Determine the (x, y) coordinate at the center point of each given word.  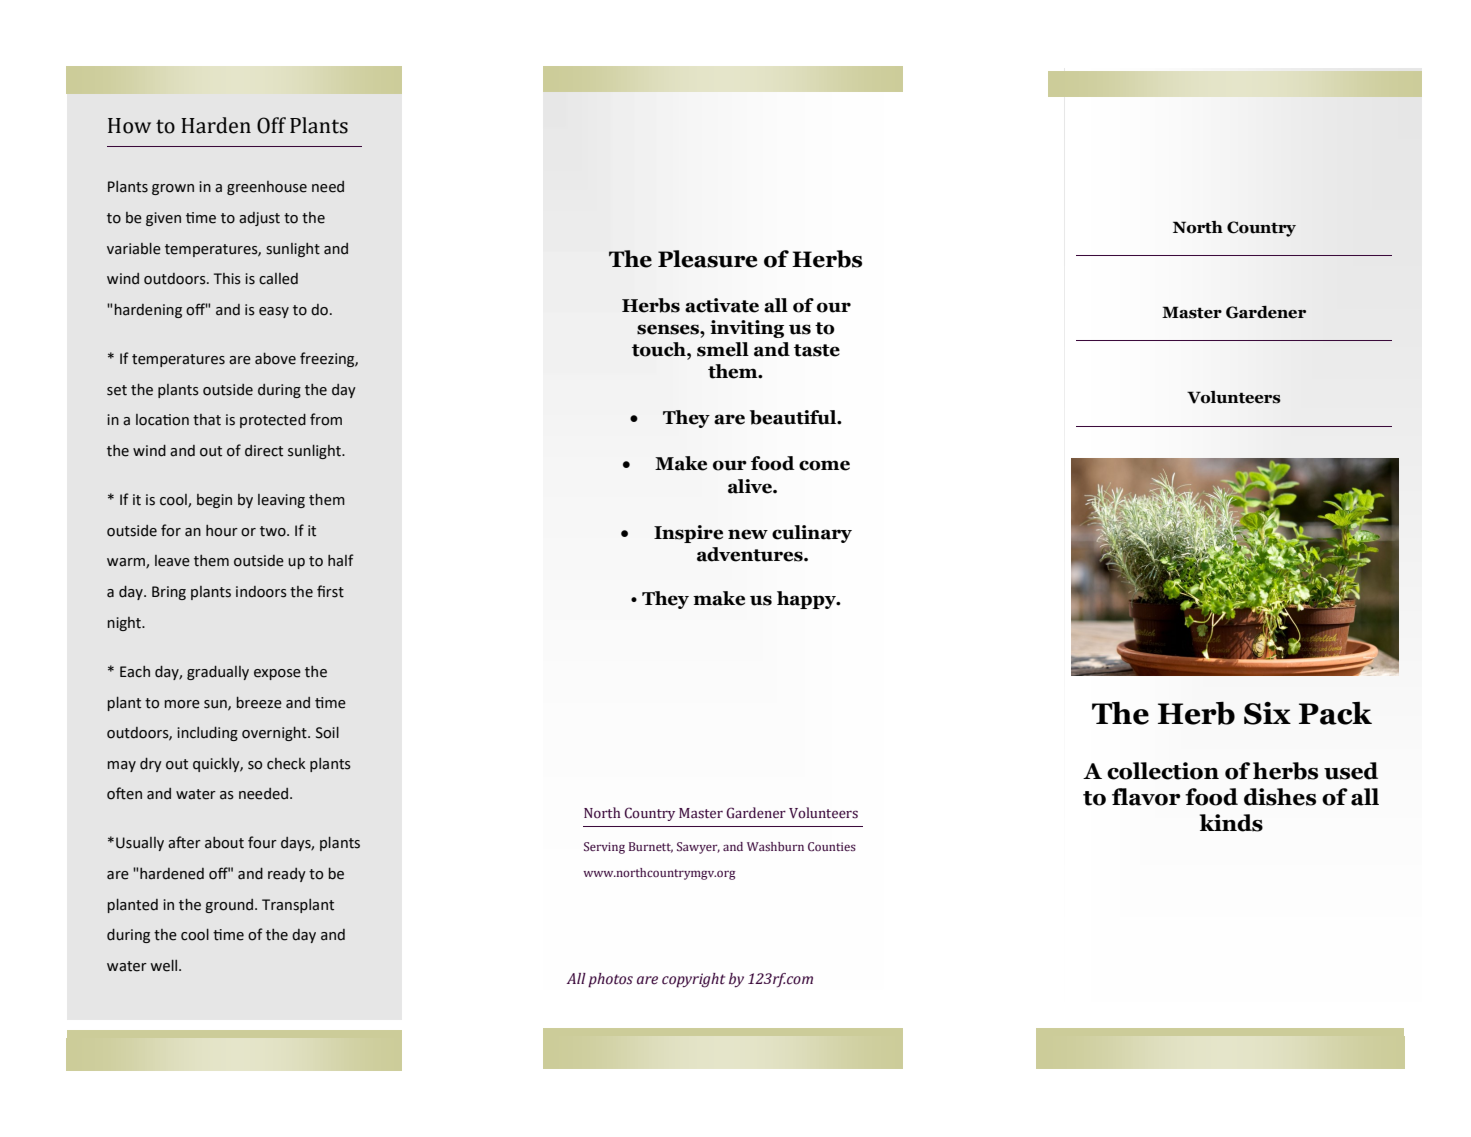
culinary (812, 534)
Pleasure (708, 259)
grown (173, 189)
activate (722, 305)
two (274, 531)
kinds (1231, 823)
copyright (693, 980)
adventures (751, 554)
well (165, 966)
